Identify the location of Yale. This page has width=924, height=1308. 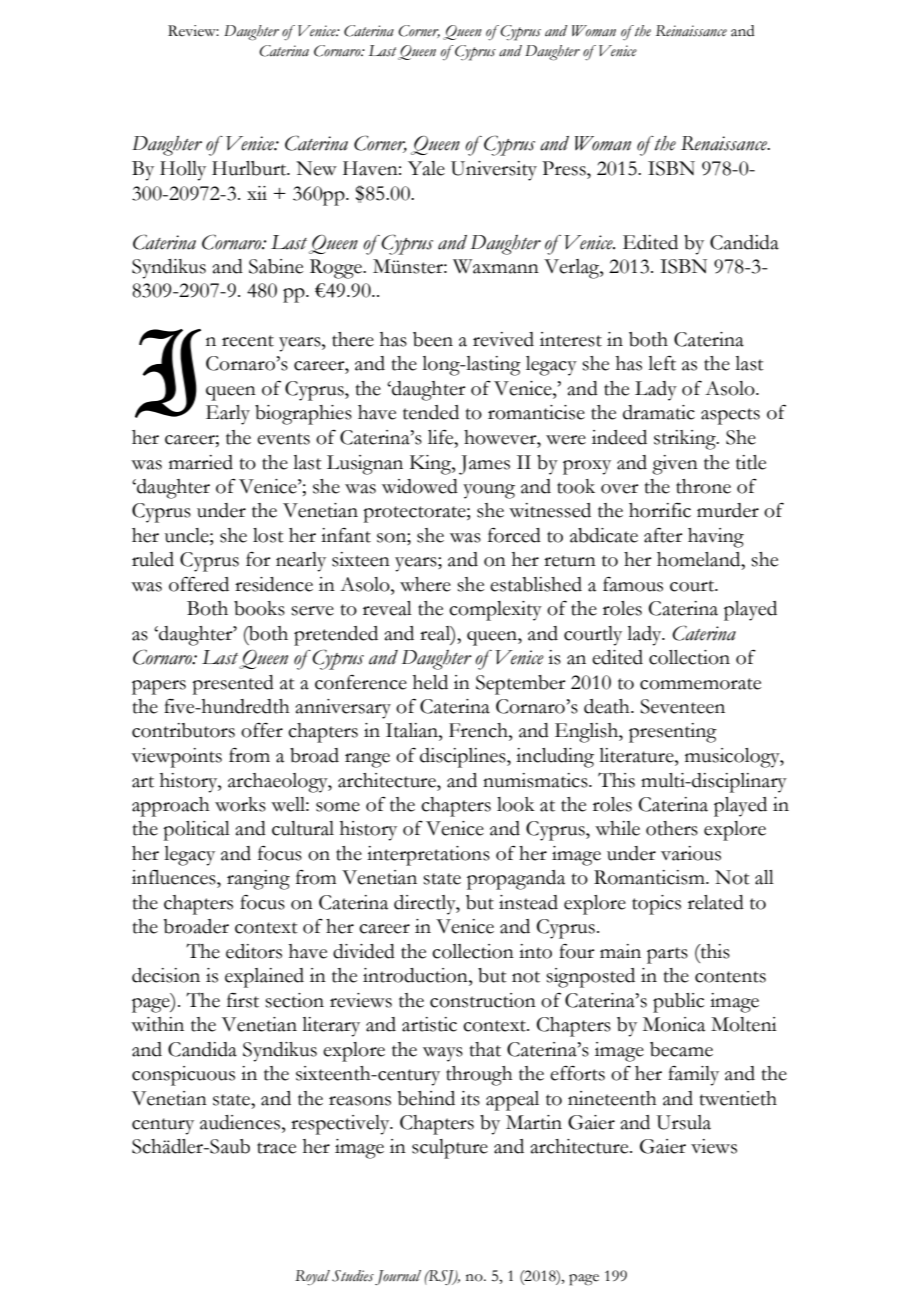
(426, 168).
